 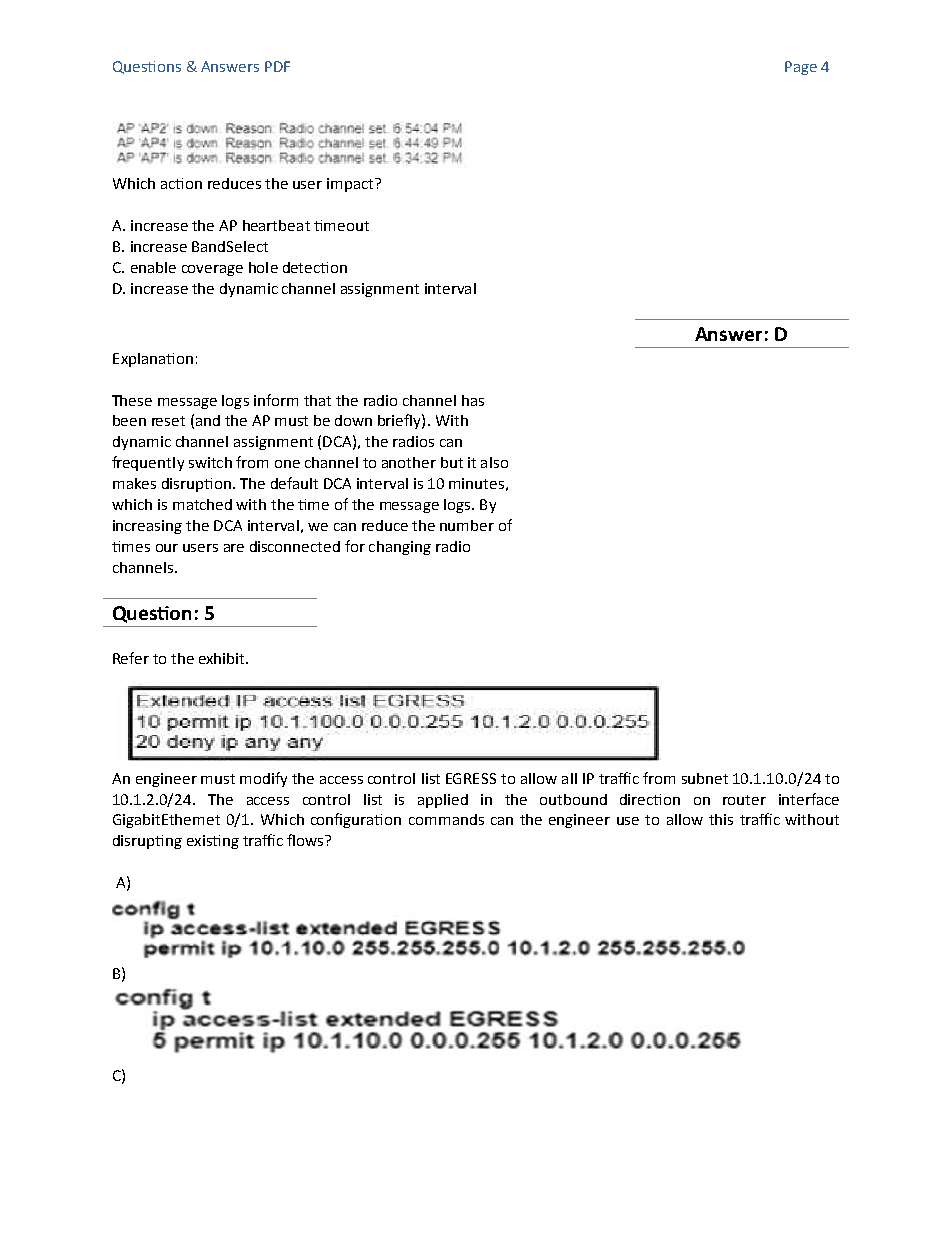 I want to click on also, so click(x=494, y=462).
